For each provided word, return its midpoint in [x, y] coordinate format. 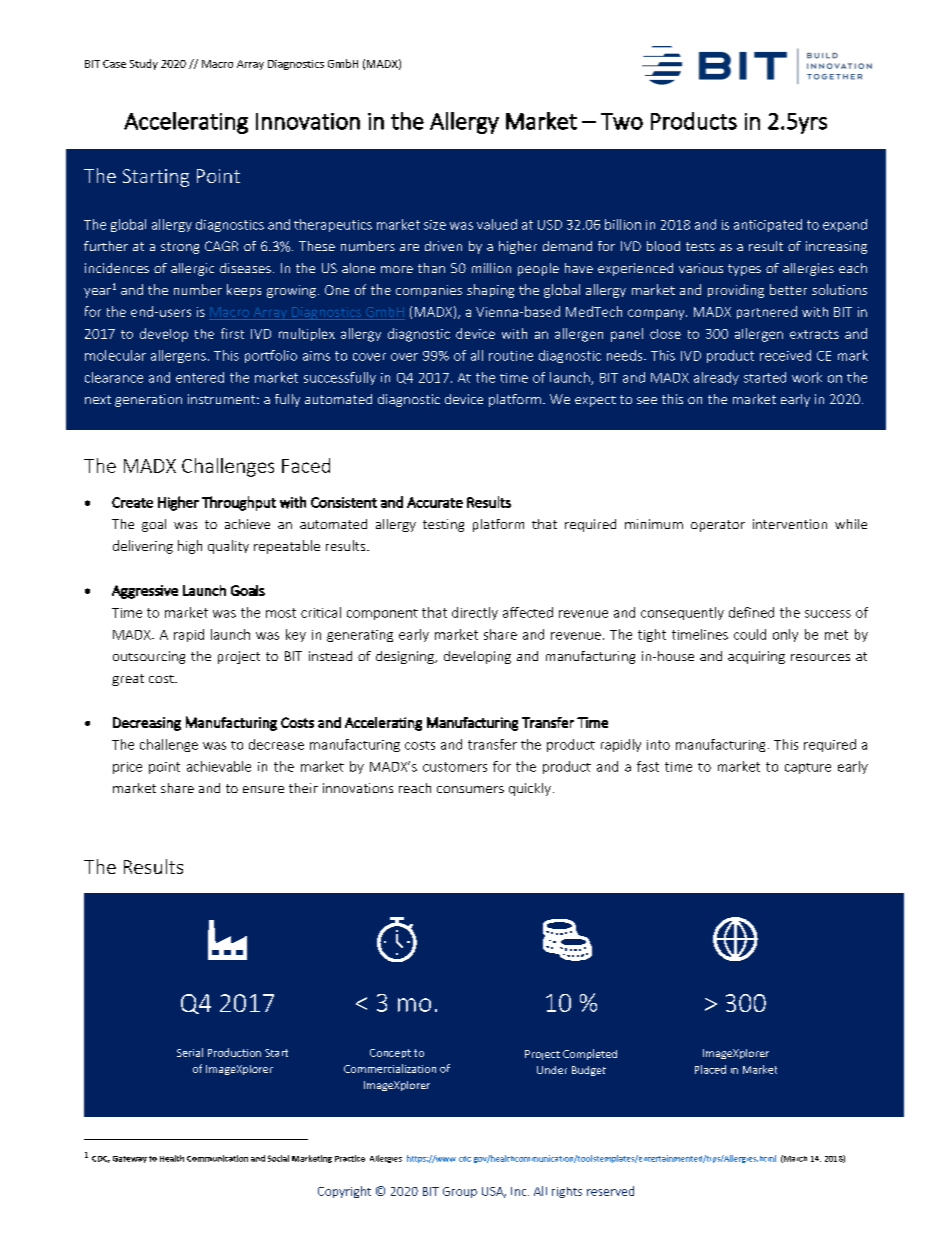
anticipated [768, 225]
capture [808, 768]
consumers [470, 789]
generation [148, 400]
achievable [219, 766]
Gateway [130, 1159]
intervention [790, 524]
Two [622, 121]
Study [144, 64]
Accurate [435, 502]
